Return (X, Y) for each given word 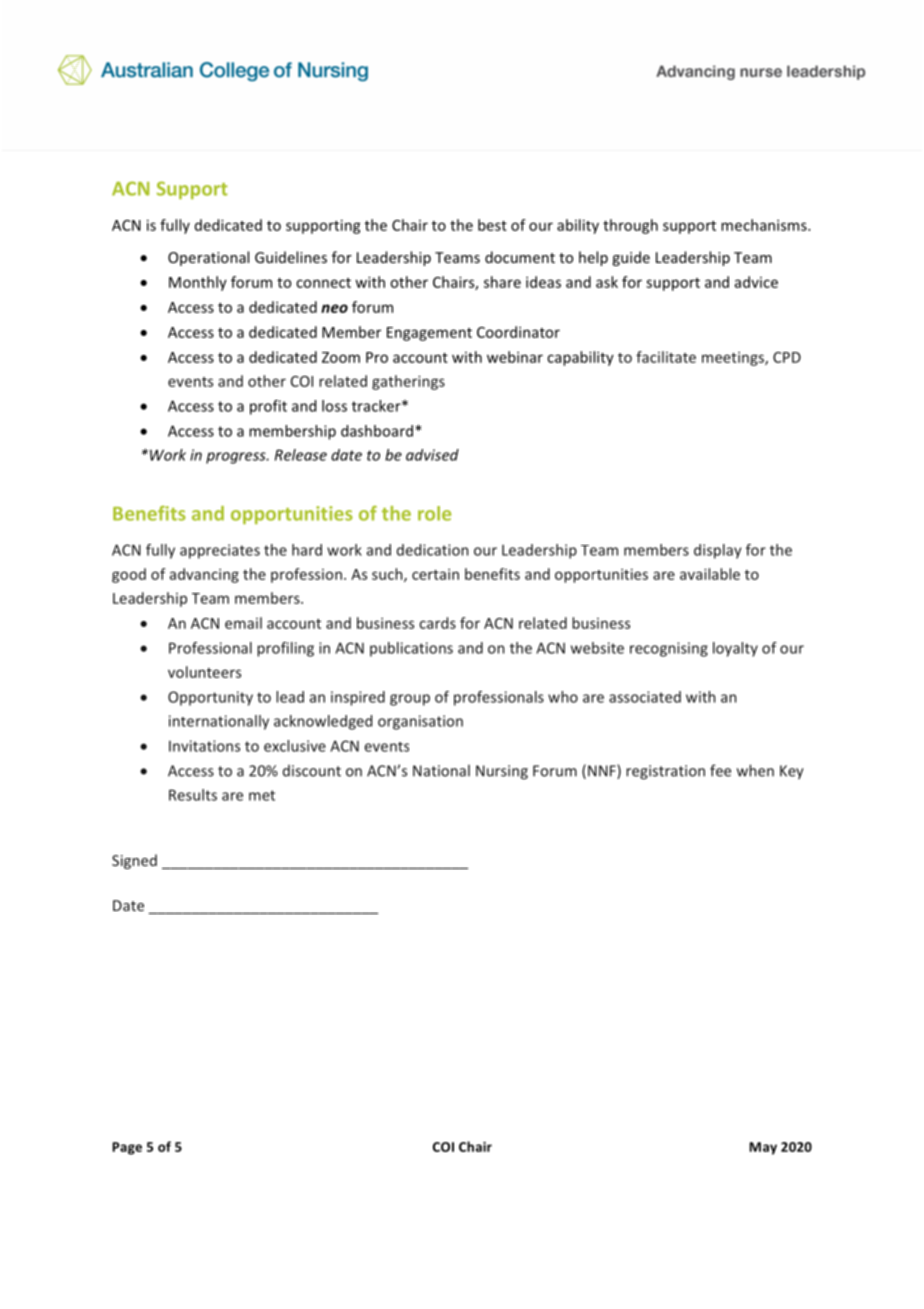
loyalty (735, 649)
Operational (208, 258)
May (763, 1148)
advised (432, 455)
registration (665, 772)
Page (127, 1148)
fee (720, 770)
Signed (134, 861)
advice (756, 282)
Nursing (502, 772)
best (492, 225)
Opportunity (210, 698)
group (410, 700)
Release (301, 455)
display (717, 551)
